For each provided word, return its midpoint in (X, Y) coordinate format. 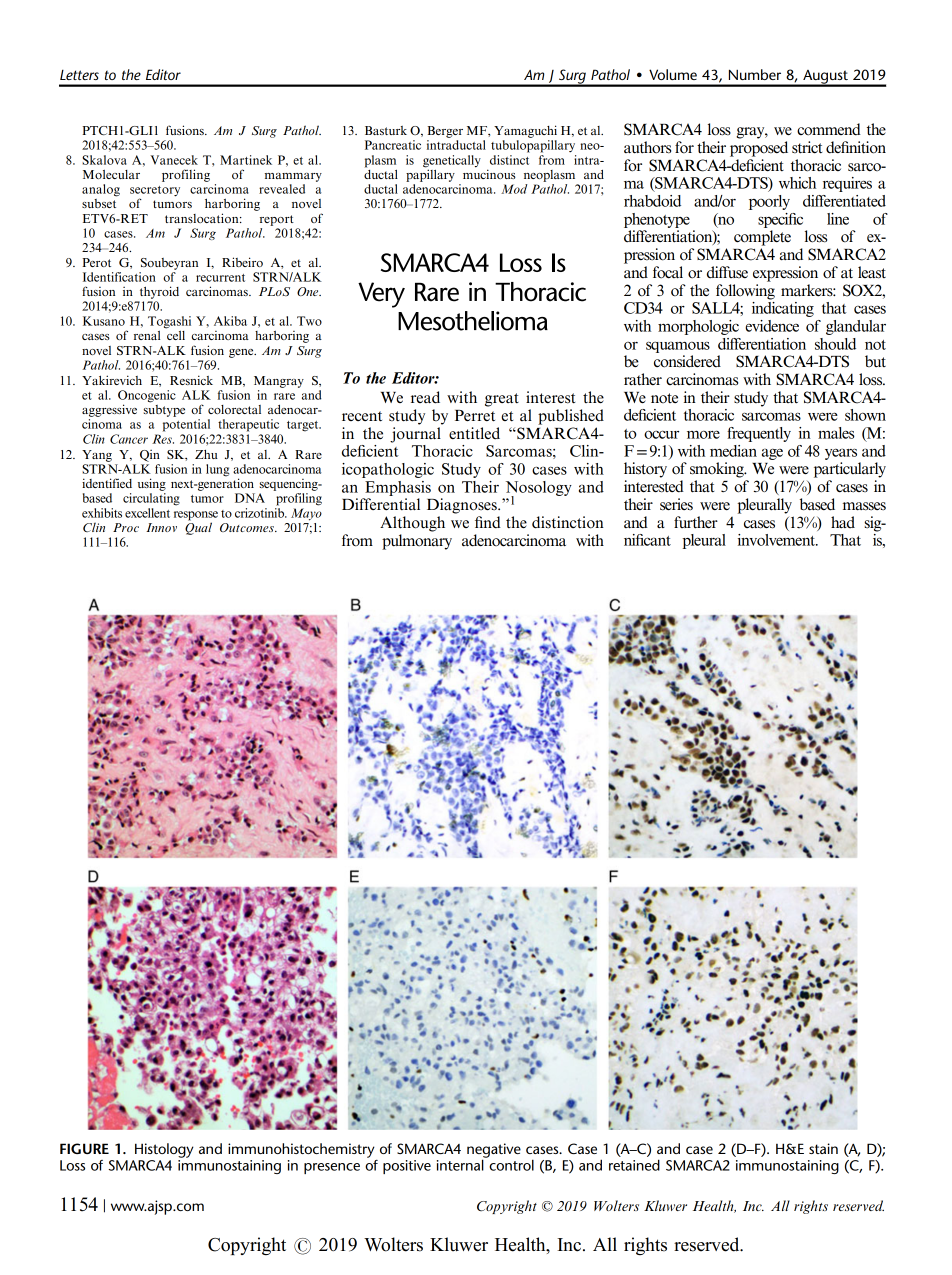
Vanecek (174, 160)
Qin (150, 456)
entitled (474, 433)
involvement (778, 540)
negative (494, 1151)
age (772, 454)
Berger (445, 132)
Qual (198, 527)
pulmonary (417, 542)
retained (634, 1165)
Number (755, 74)
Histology (164, 1150)
